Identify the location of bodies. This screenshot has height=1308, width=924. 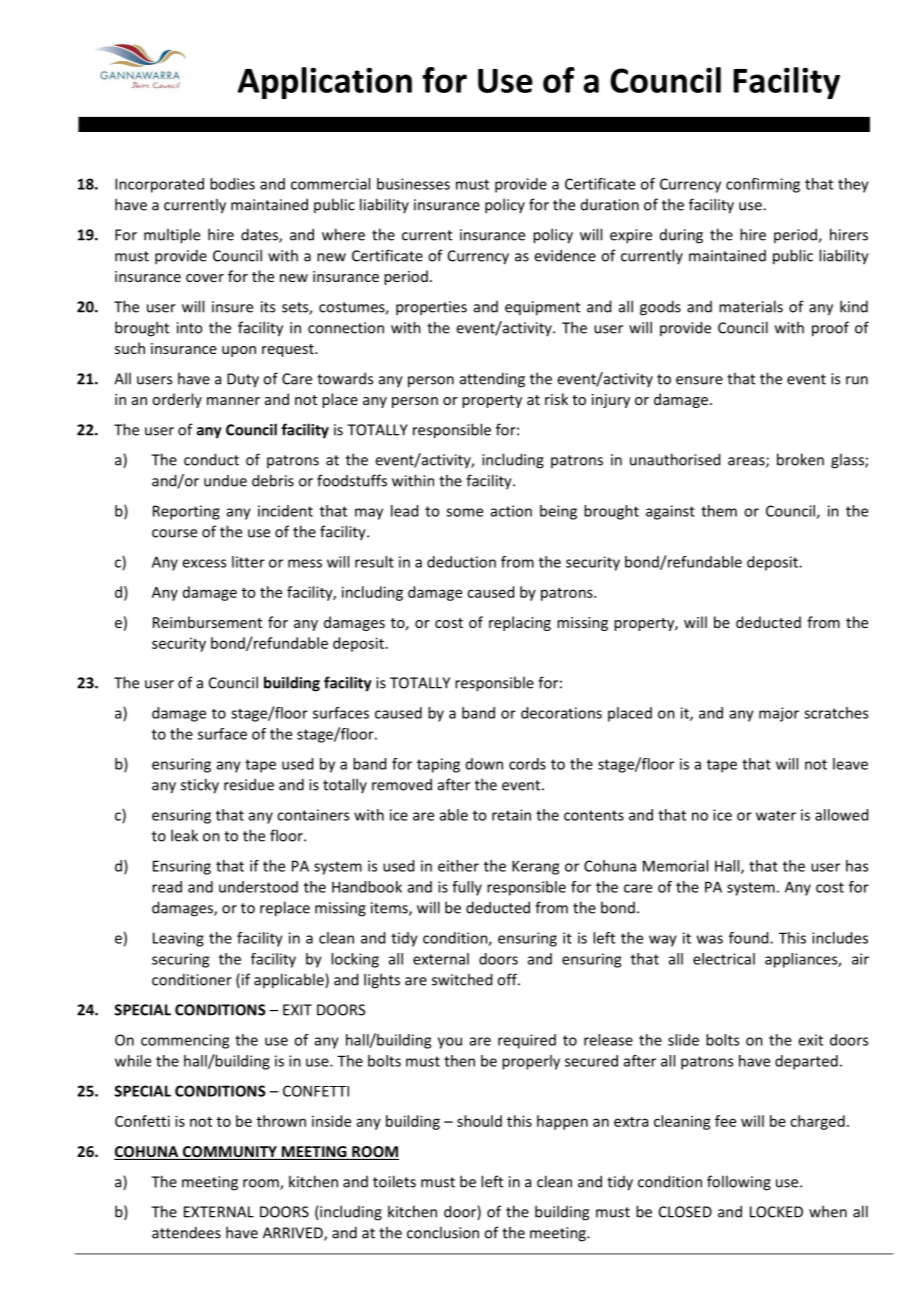
(232, 184).
